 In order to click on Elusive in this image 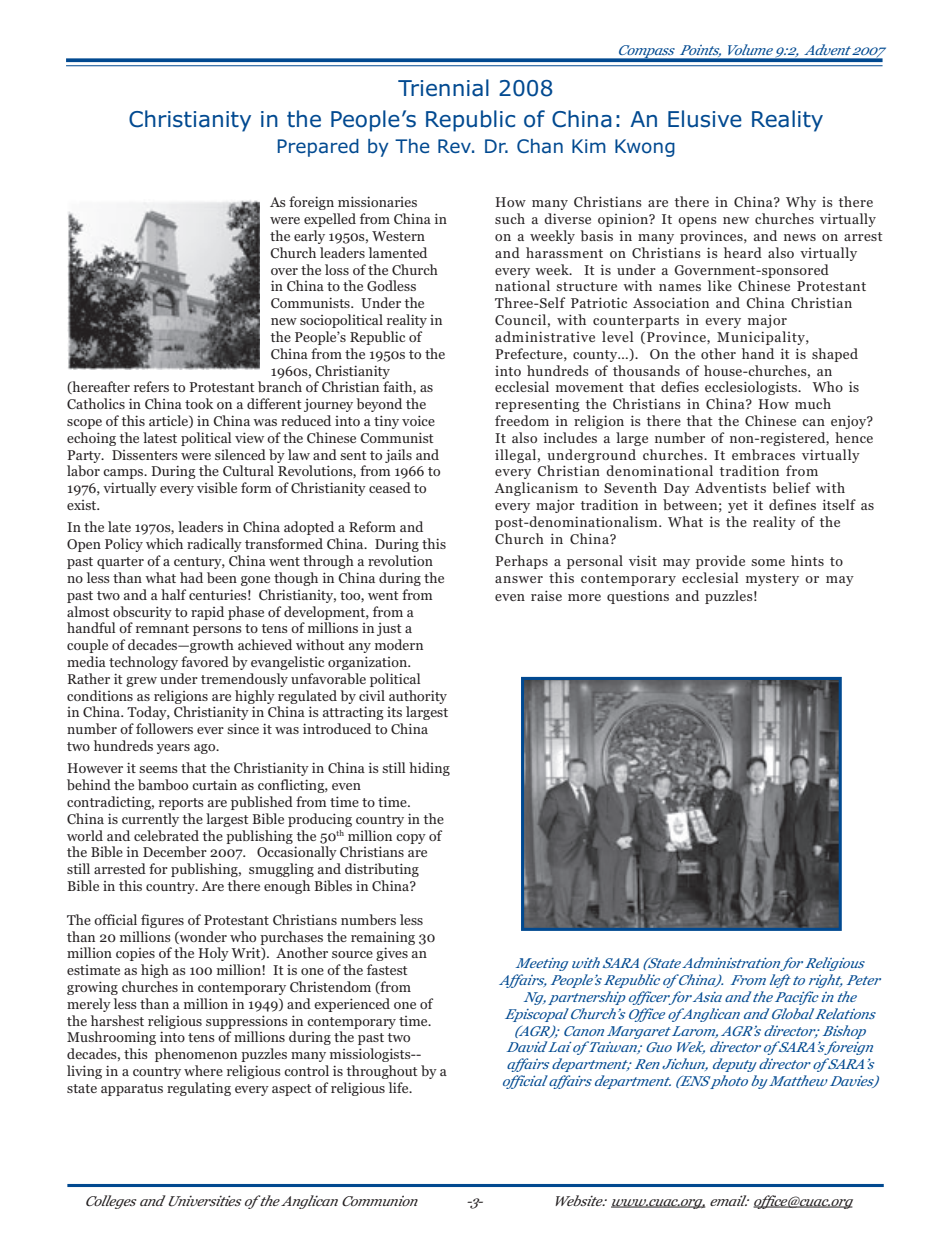, I will do `click(705, 119)`.
